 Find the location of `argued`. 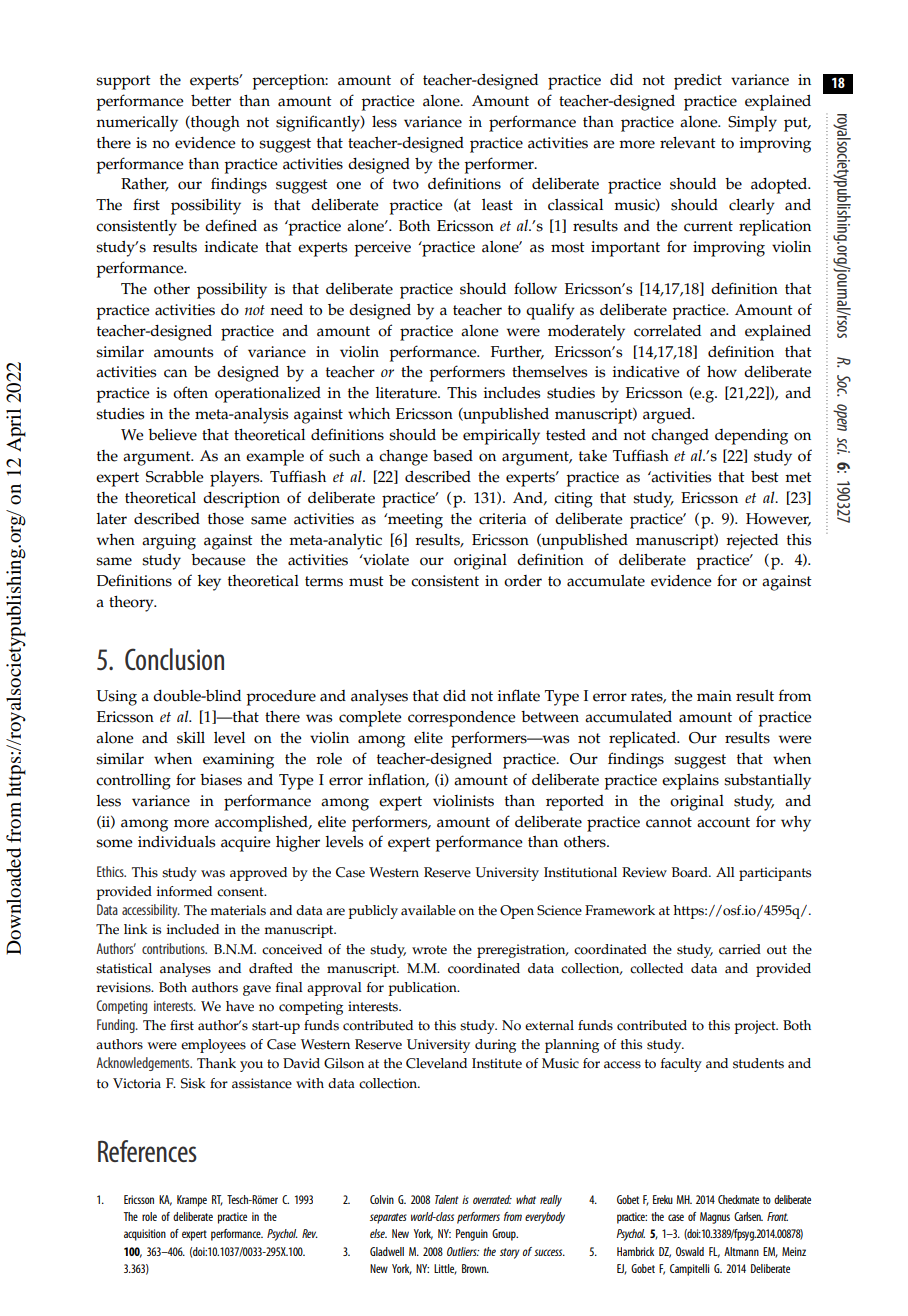

argued is located at coordinates (668, 416).
